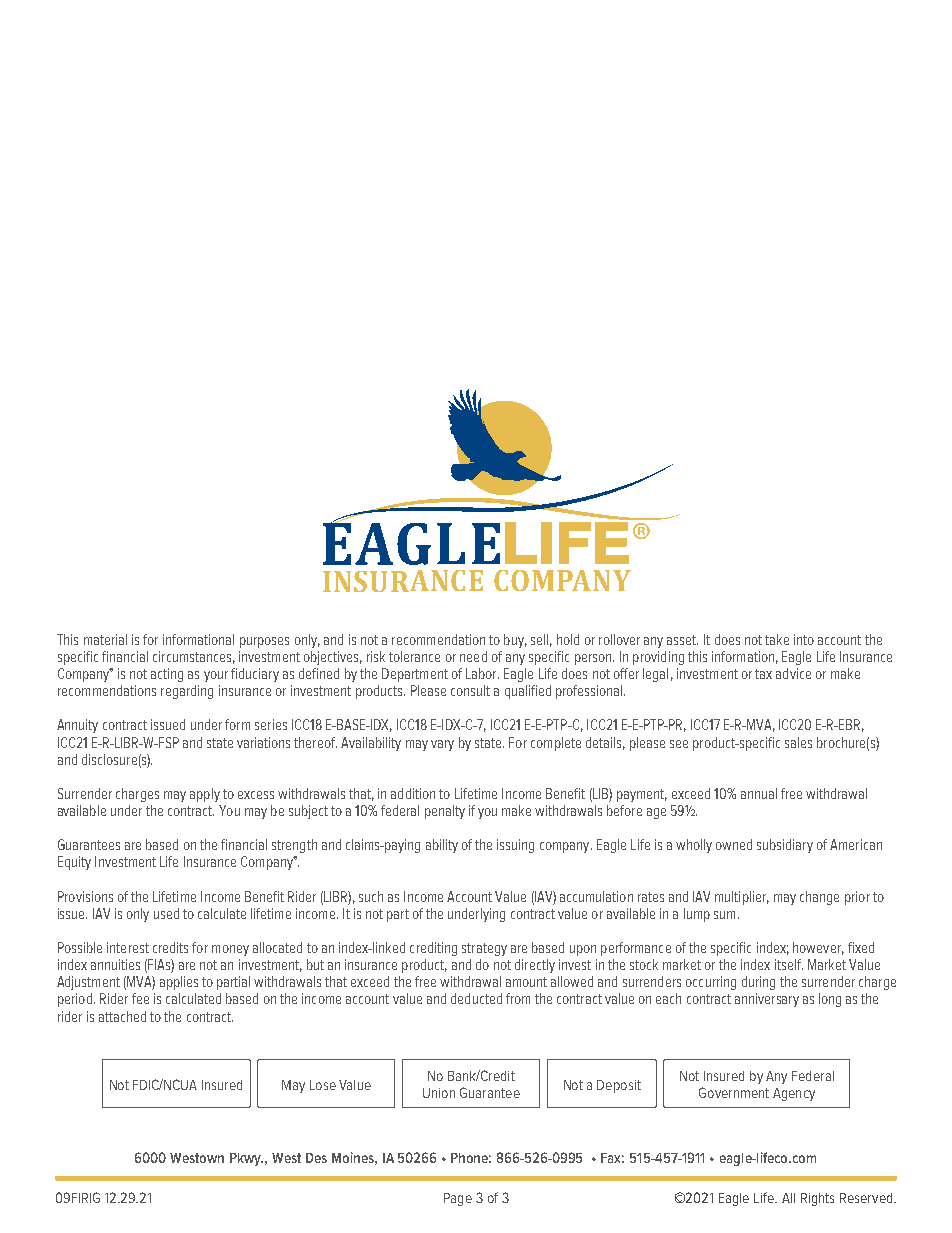  I want to click on Des, so click(316, 1158).
